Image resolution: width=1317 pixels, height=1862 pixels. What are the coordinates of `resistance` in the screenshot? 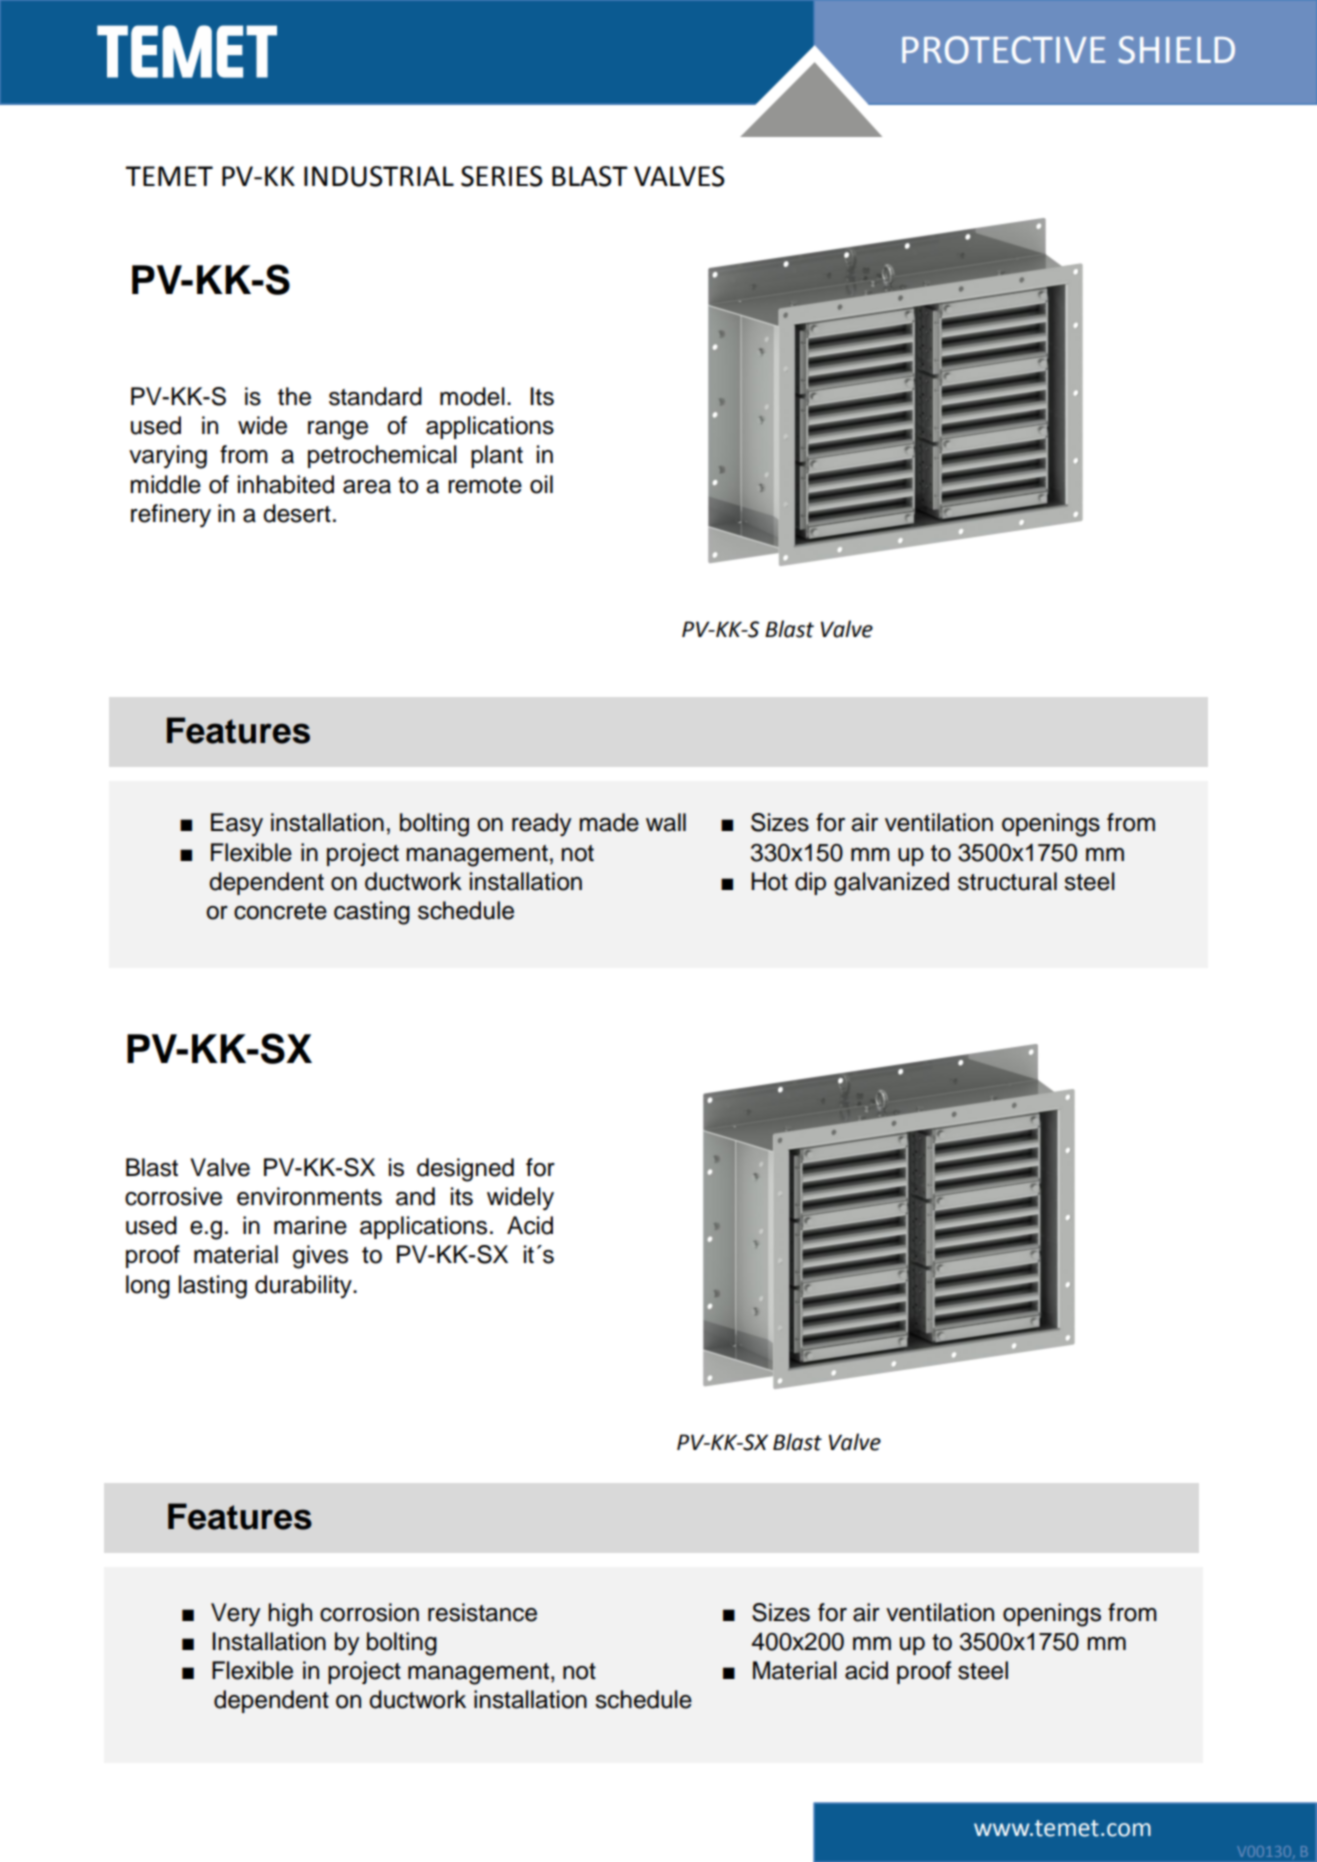 It's located at (482, 1612).
